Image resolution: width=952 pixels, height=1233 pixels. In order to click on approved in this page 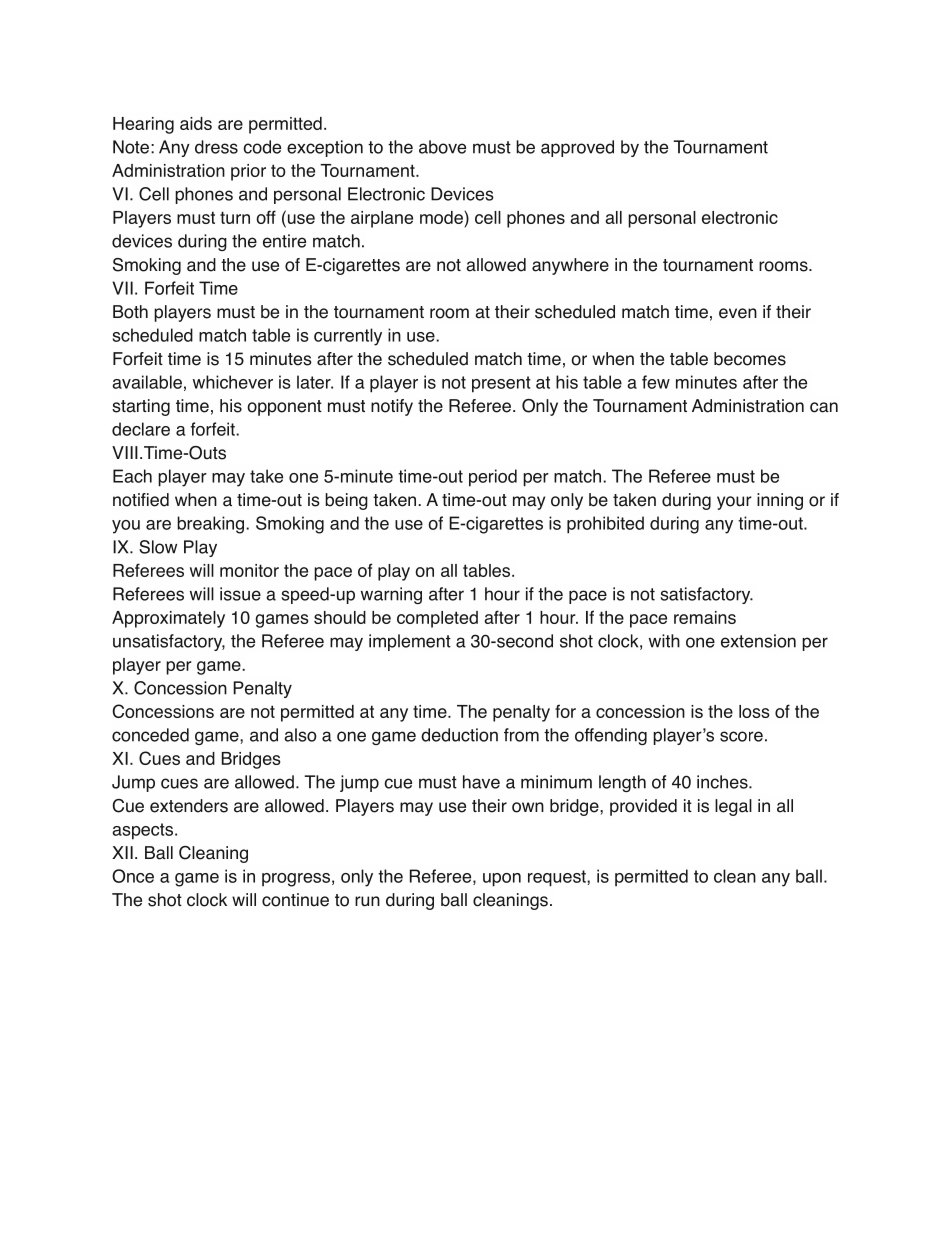, I will do `click(577, 148)`.
